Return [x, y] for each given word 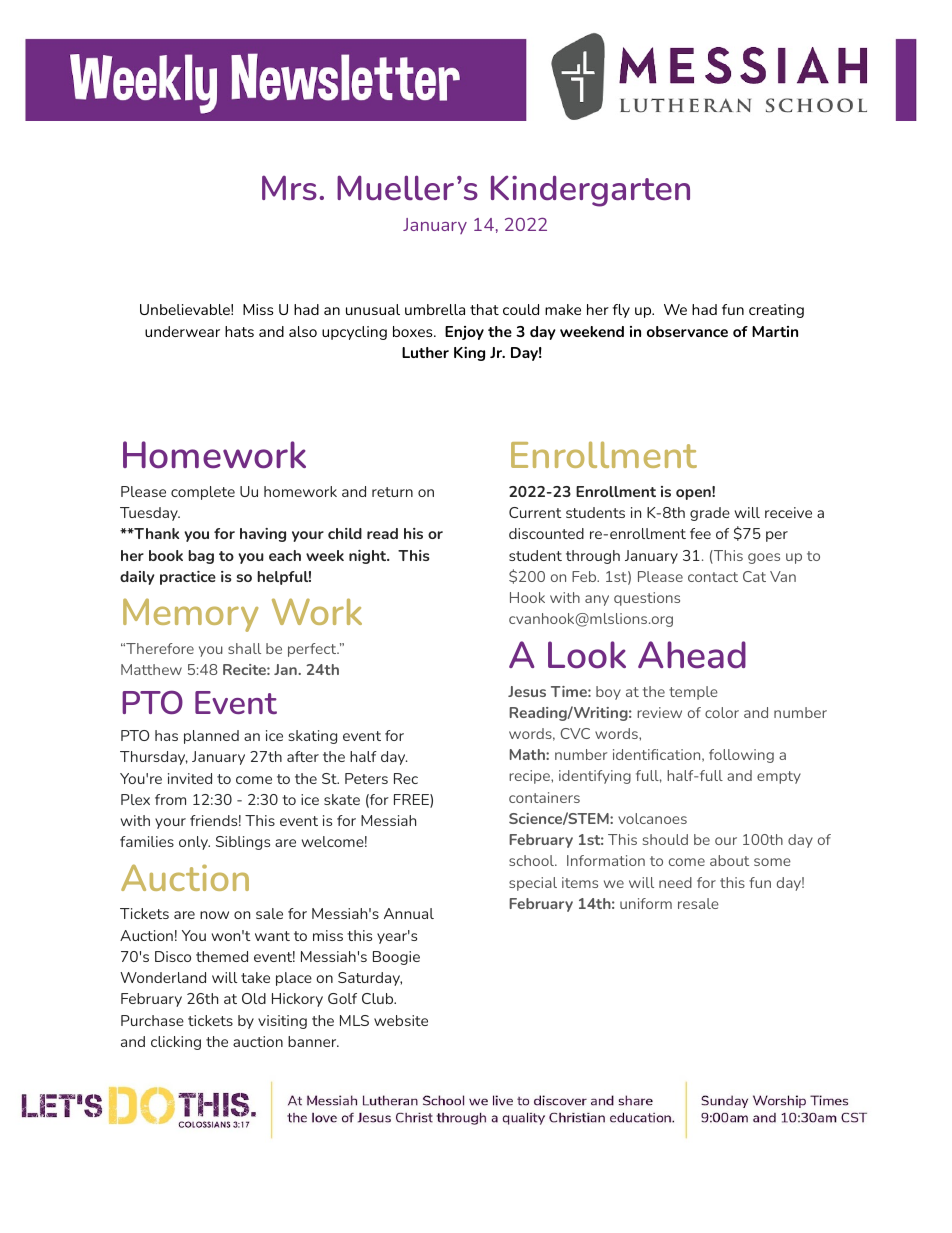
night [369, 557]
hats [239, 331]
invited [190, 778]
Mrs [289, 187]
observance [687, 331]
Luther [425, 352]
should [665, 839]
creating [776, 311]
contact [713, 577]
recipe [530, 777]
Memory [190, 615]
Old [254, 998]
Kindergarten [590, 191]
